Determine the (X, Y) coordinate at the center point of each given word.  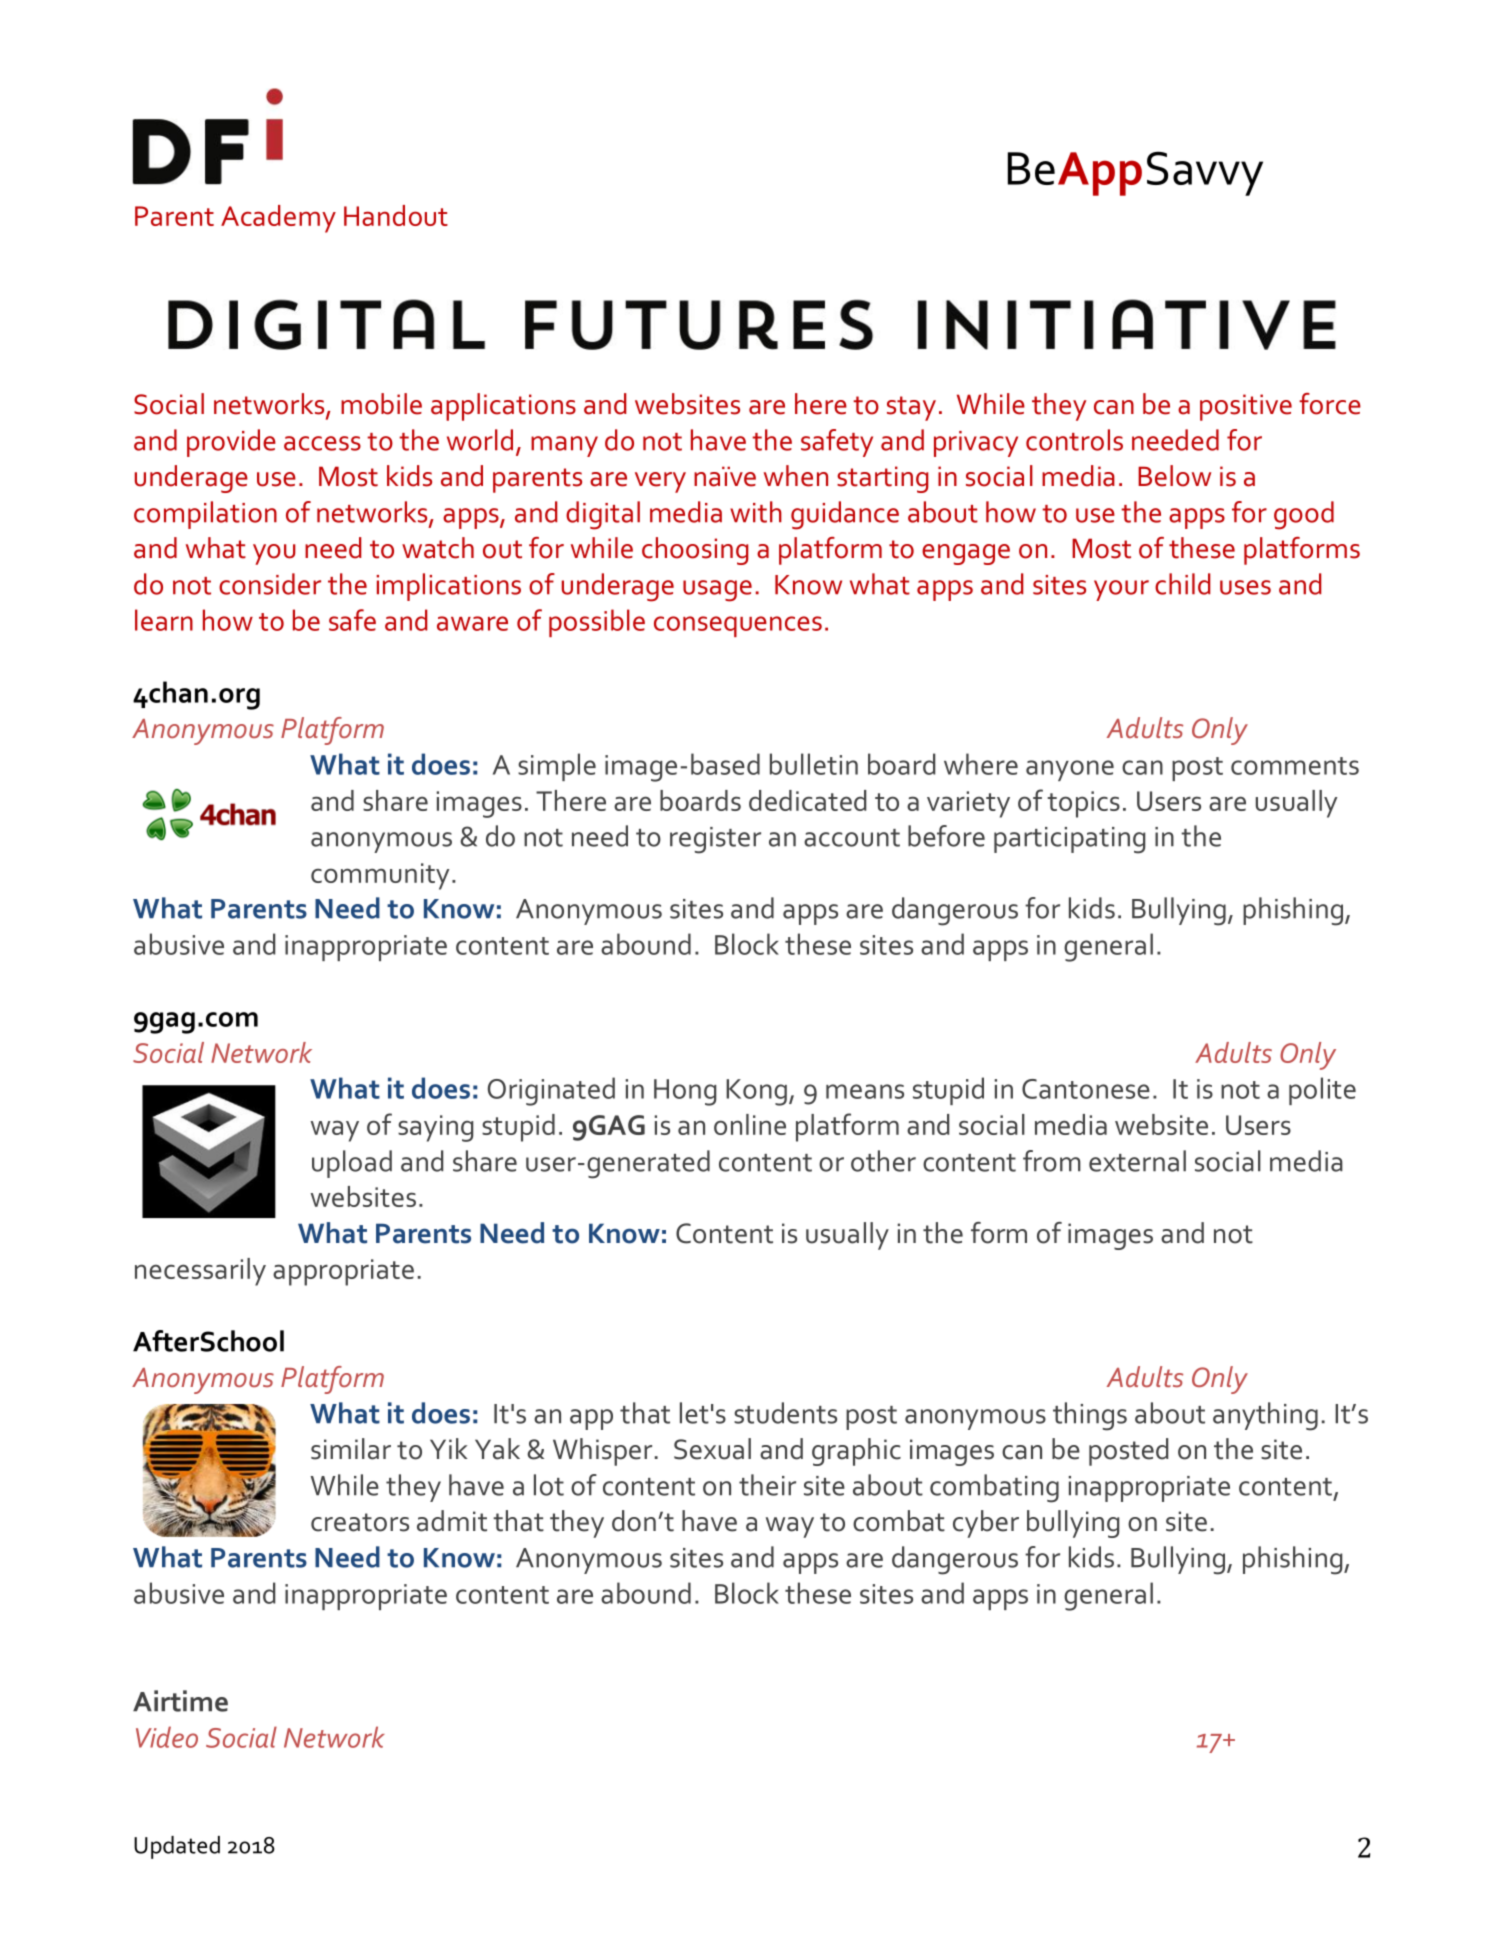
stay (911, 408)
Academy (278, 219)
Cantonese (1086, 1089)
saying (435, 1128)
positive (1246, 407)
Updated (177, 1847)
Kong (756, 1092)
